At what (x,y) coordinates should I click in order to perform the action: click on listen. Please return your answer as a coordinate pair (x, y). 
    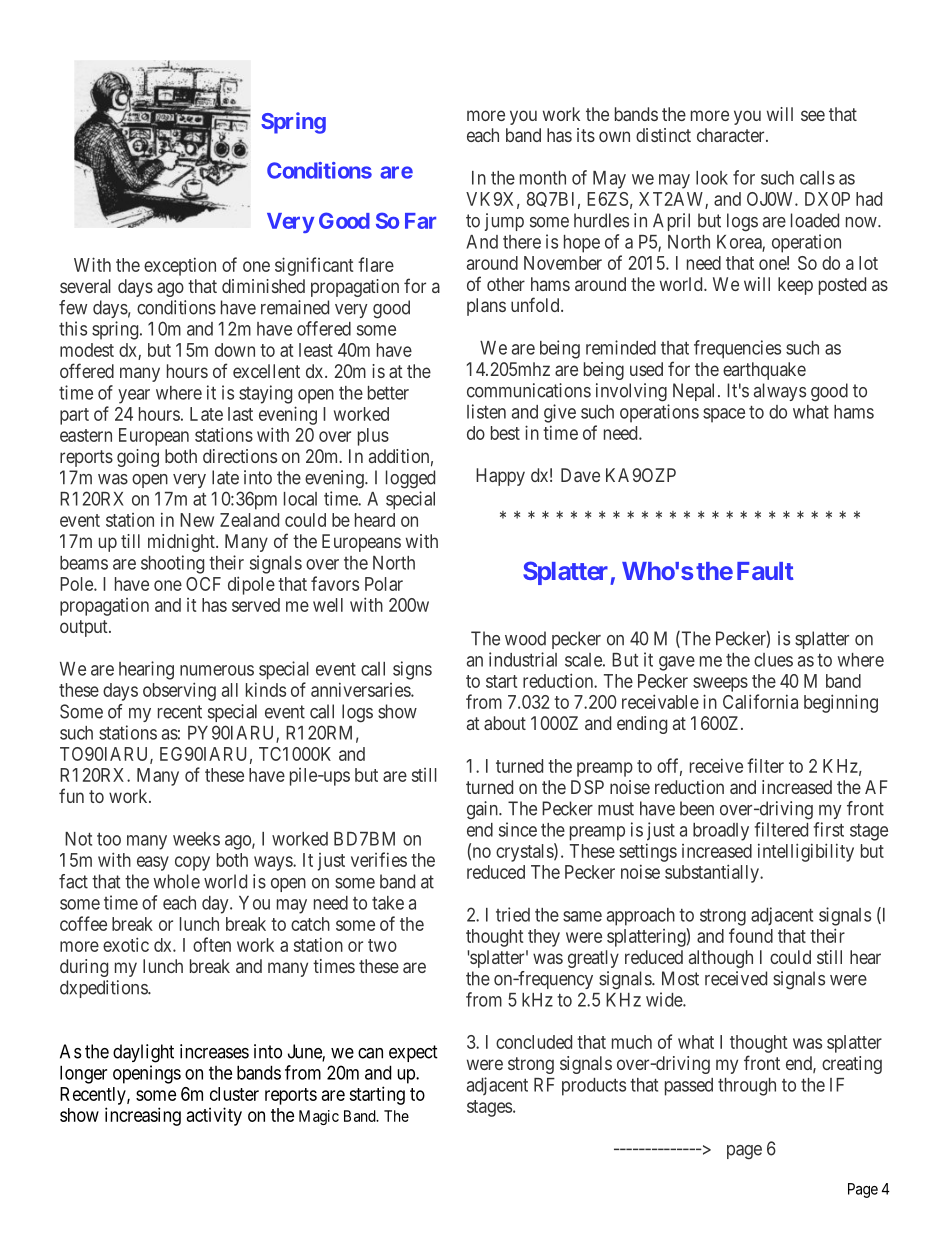
    Looking at the image, I should click on (486, 411).
